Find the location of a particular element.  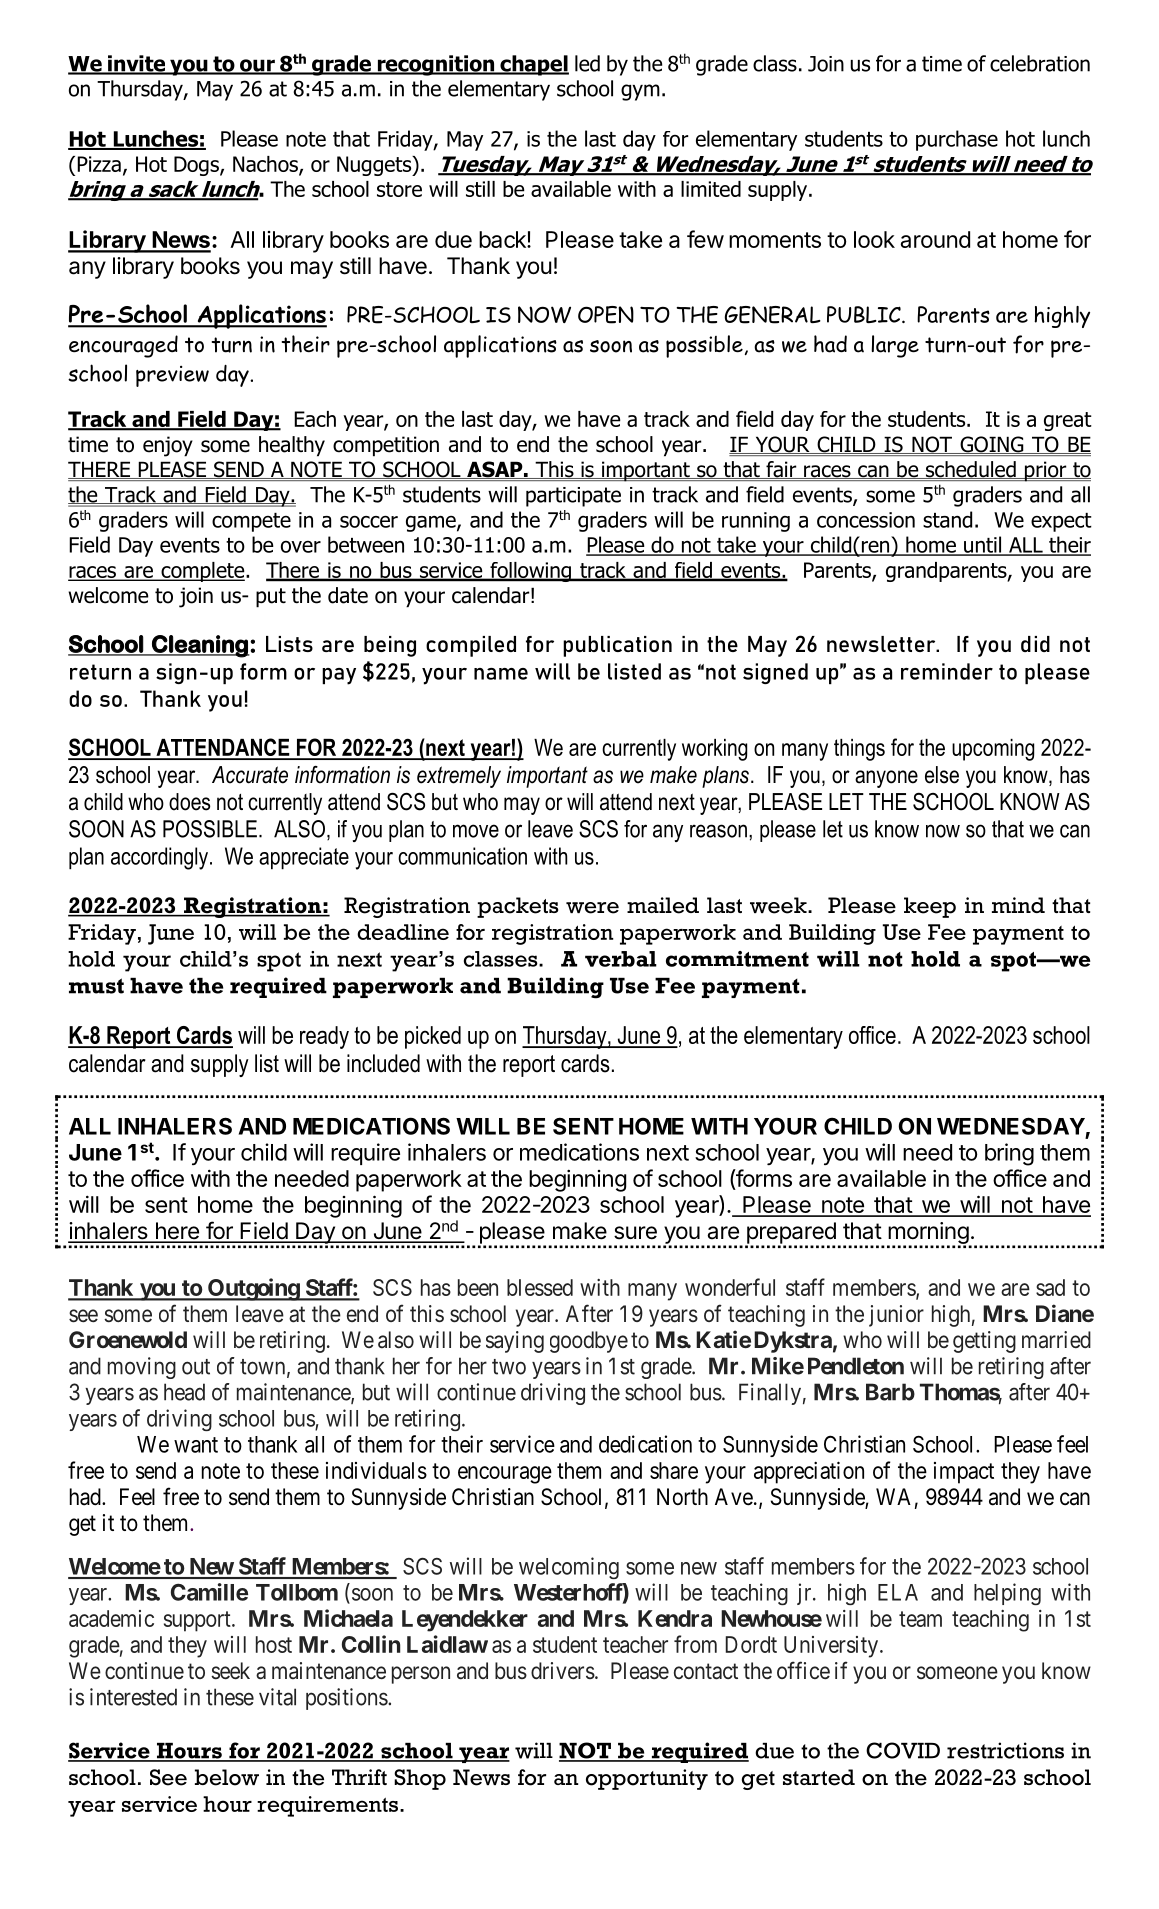

below is located at coordinates (227, 1777).
